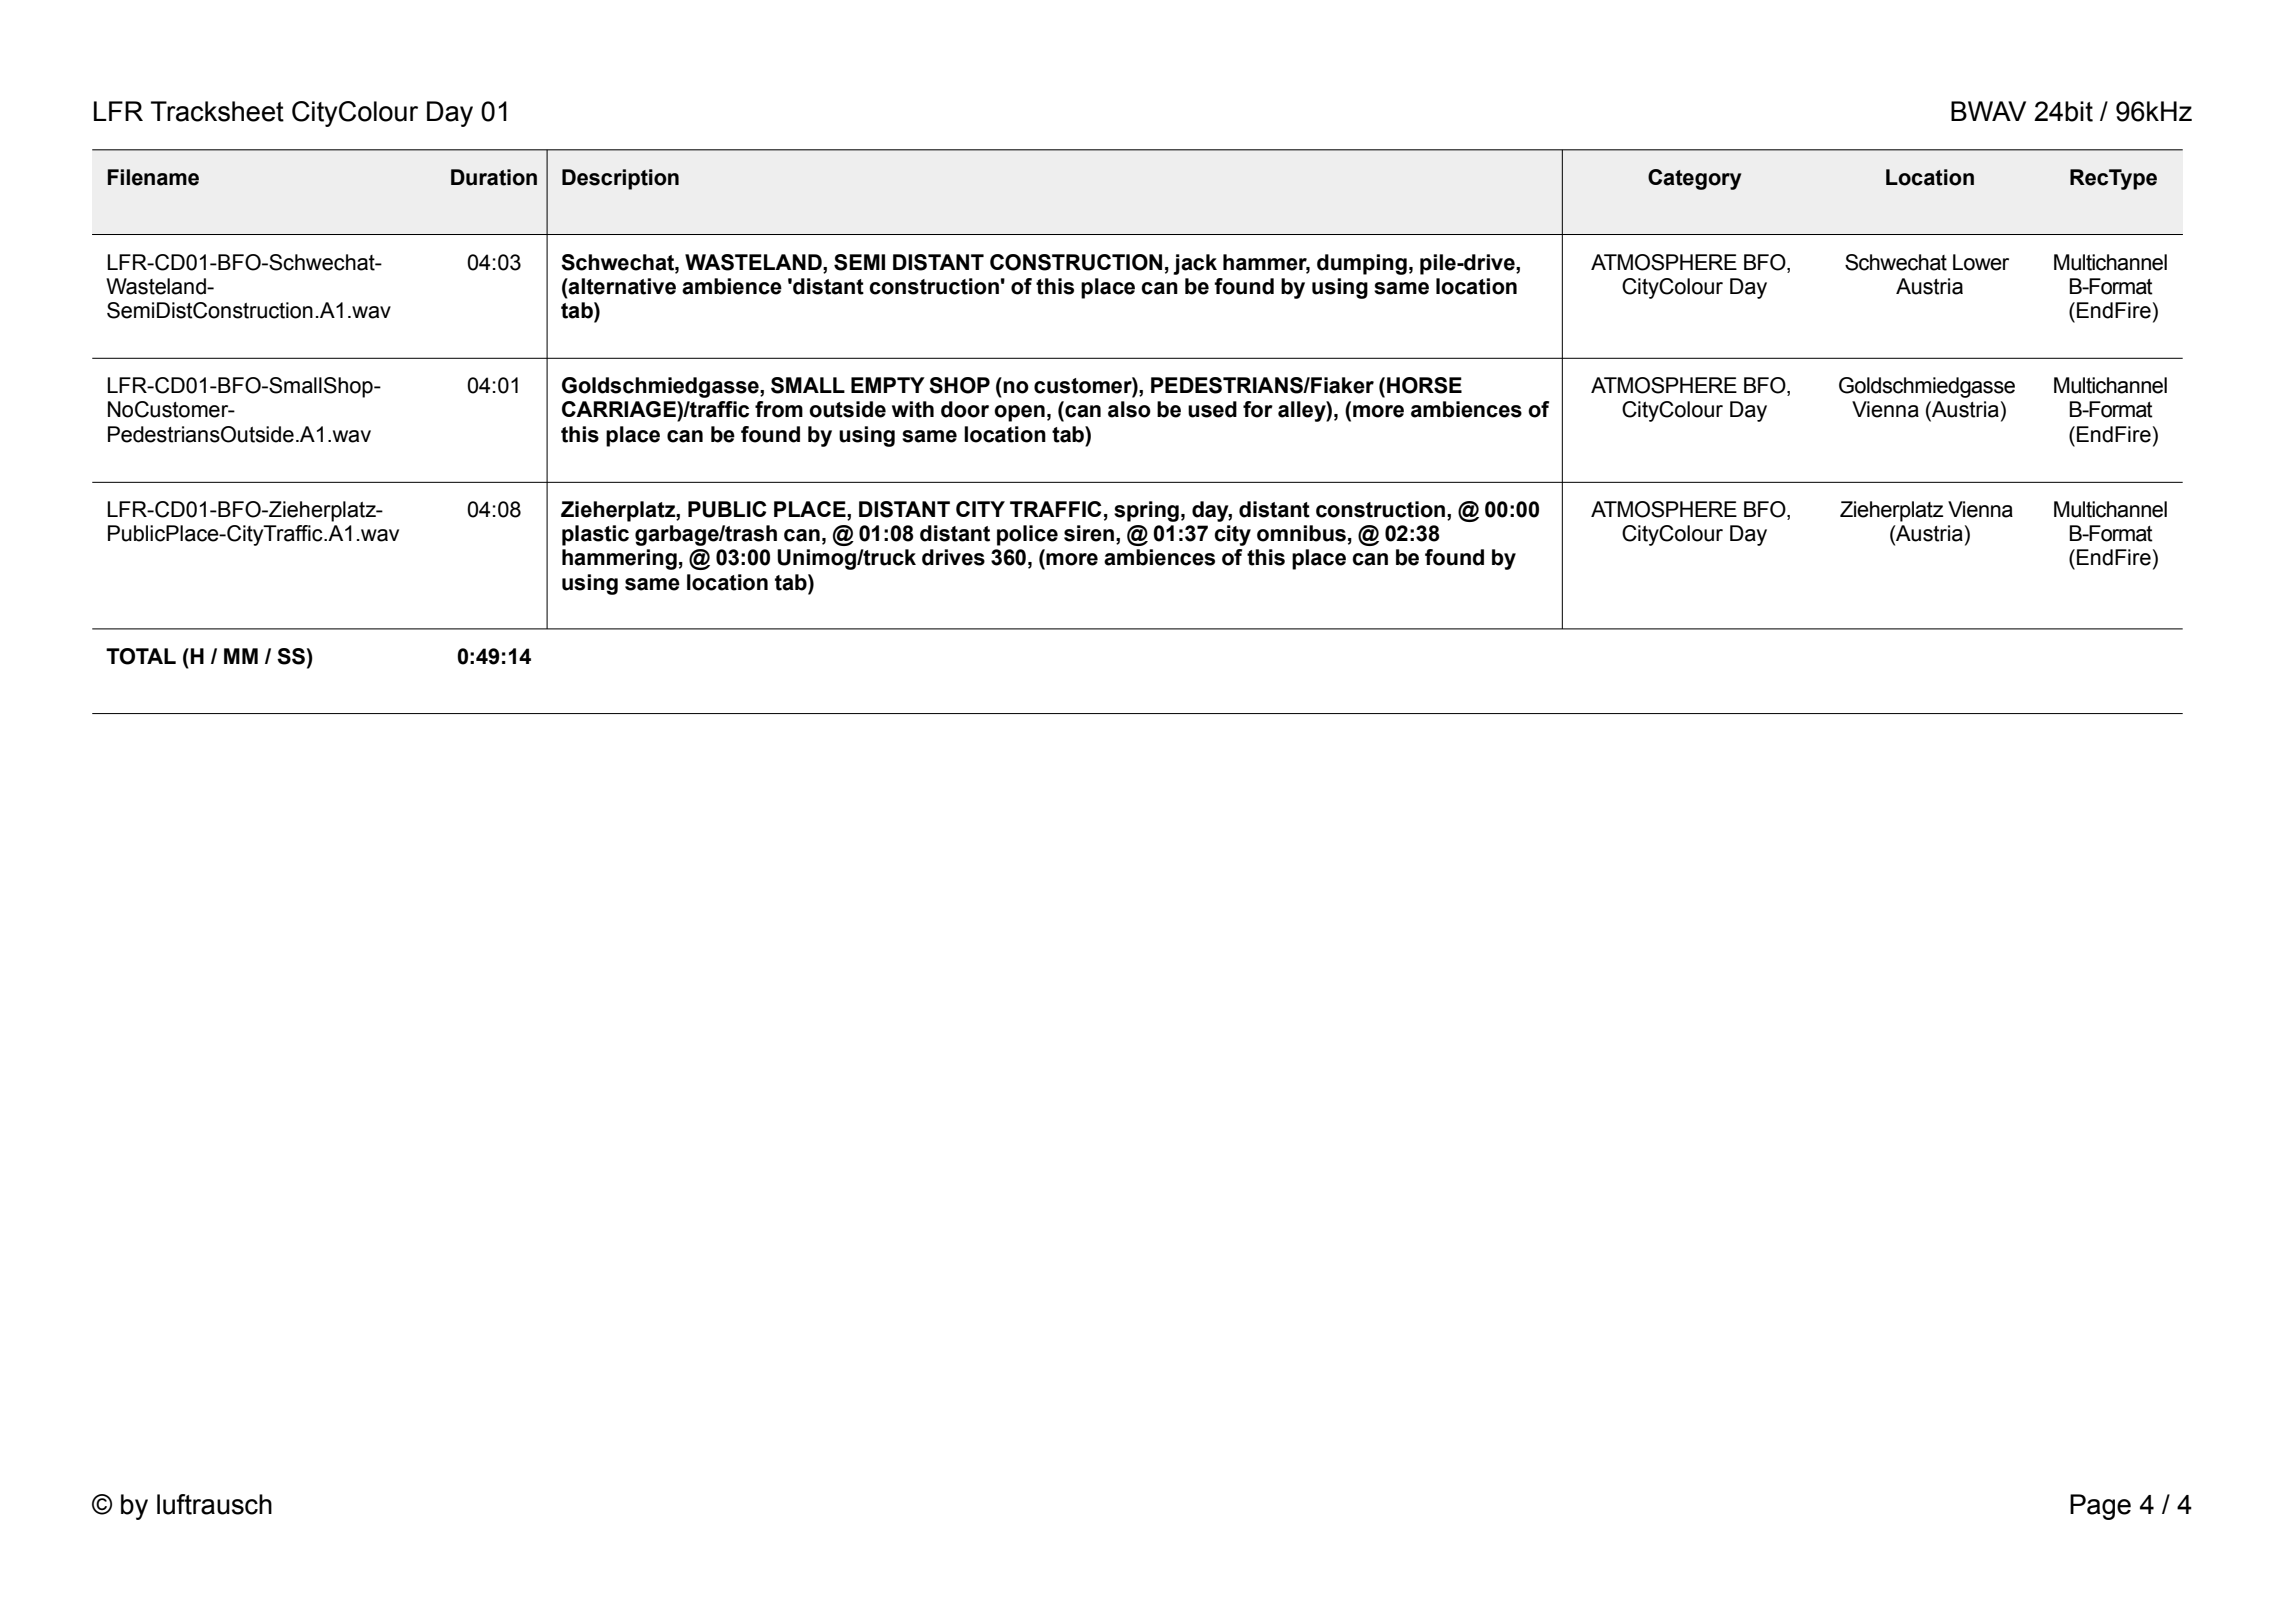 This image has width=2285, height=1615. What do you see at coordinates (1301, 533) in the image?
I see `omnibus` at bounding box center [1301, 533].
